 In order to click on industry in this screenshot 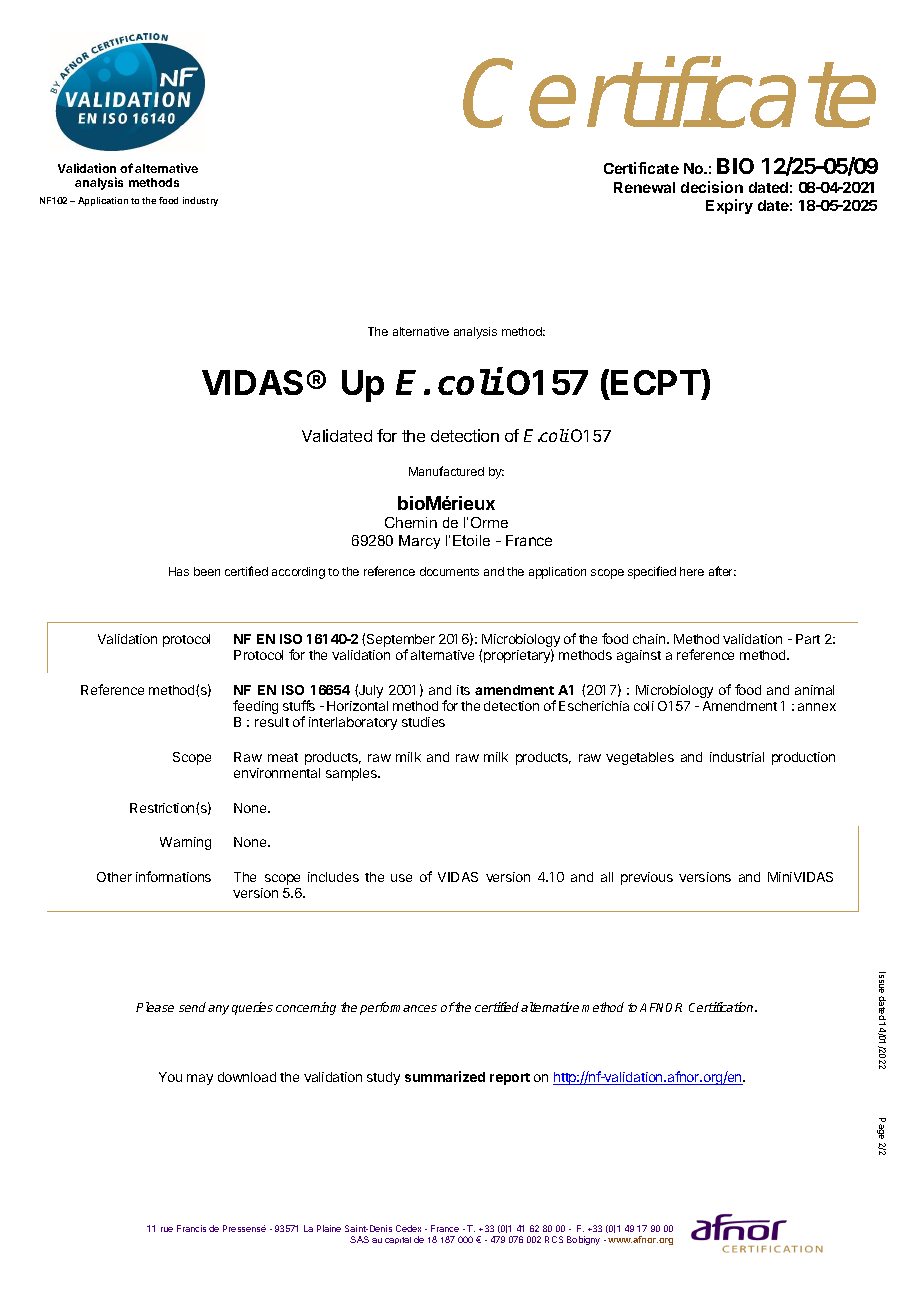, I will do `click(200, 201)`.
